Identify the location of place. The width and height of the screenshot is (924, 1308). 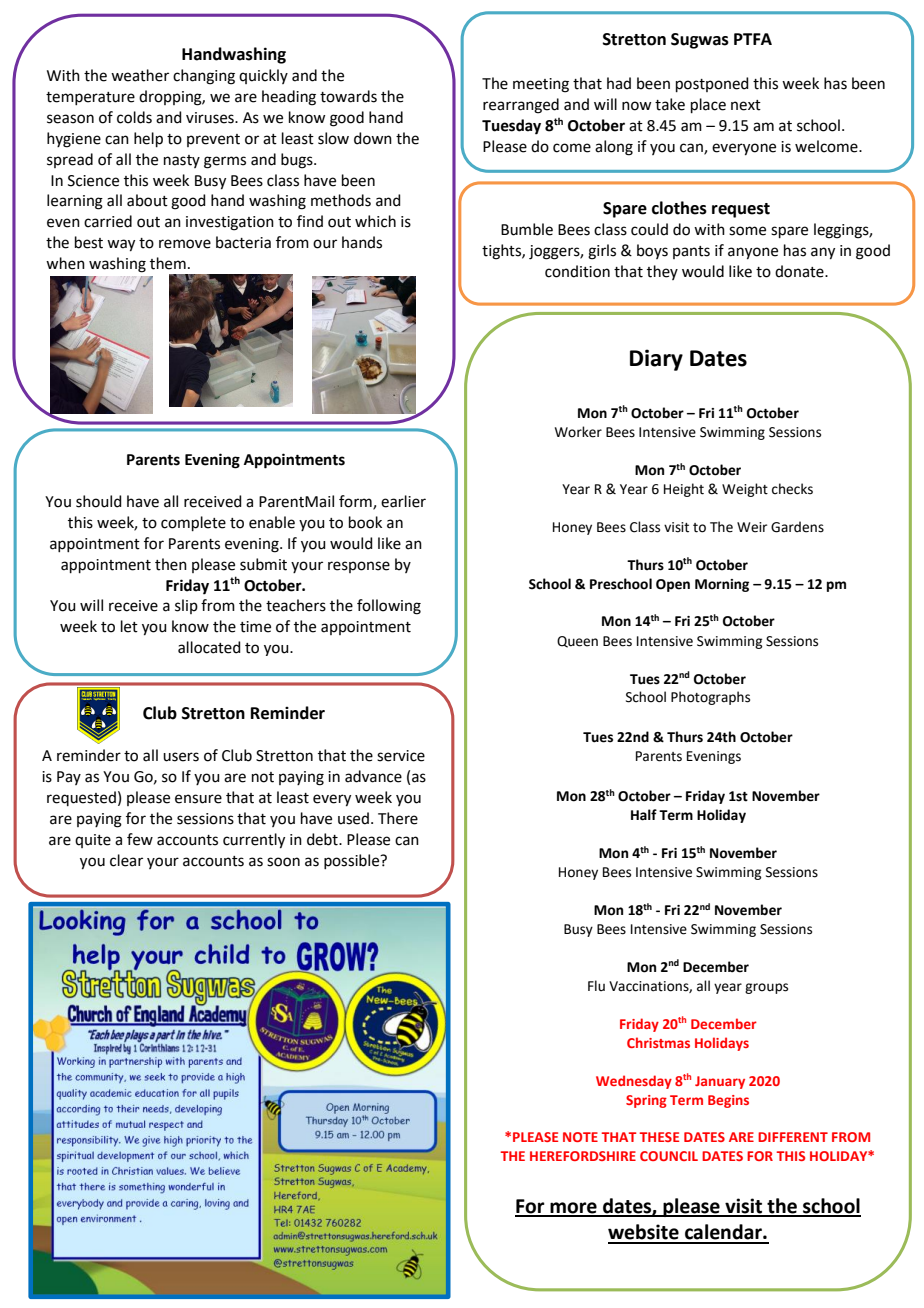
(708, 105).
